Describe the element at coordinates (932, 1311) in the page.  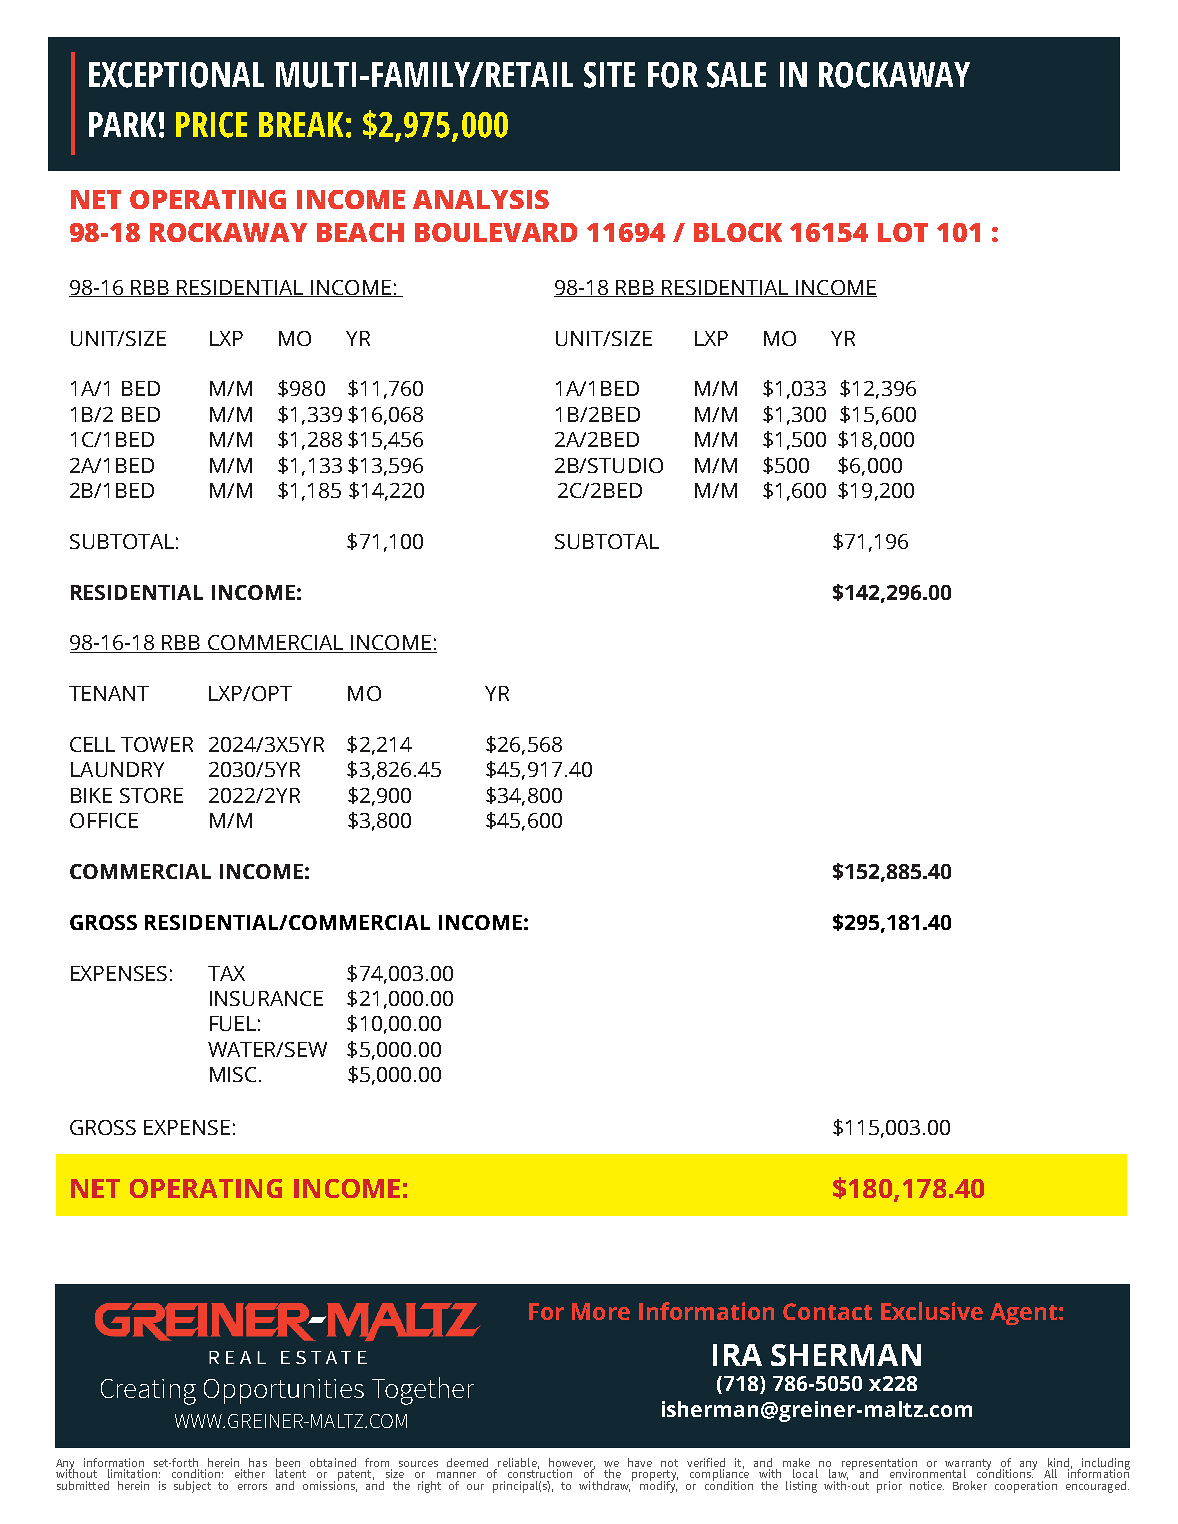
I see `Exclusive` at that location.
